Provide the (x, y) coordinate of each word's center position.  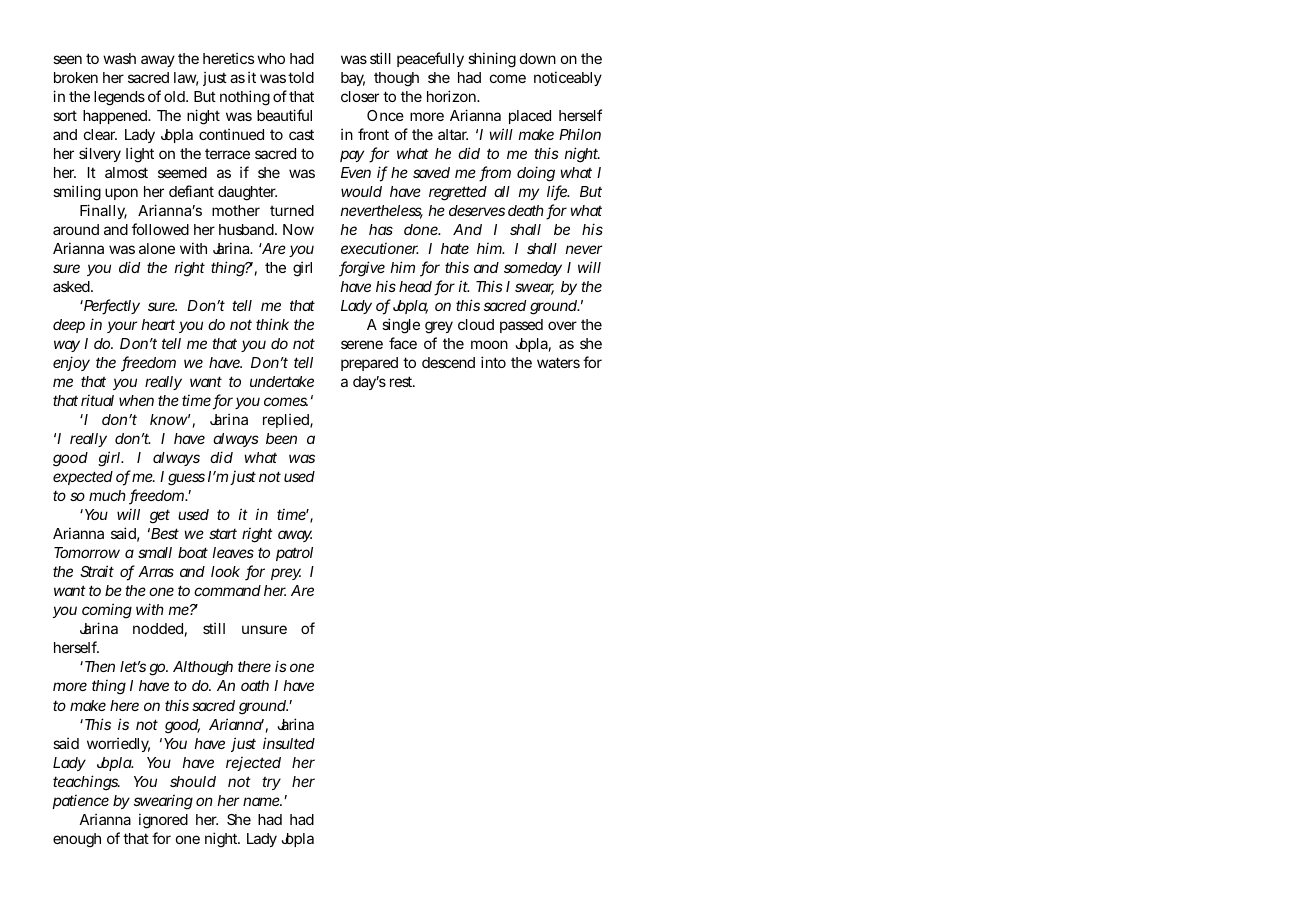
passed (521, 326)
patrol (294, 554)
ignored (163, 821)
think (272, 324)
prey (286, 574)
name (262, 801)
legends (119, 98)
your (122, 327)
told (301, 77)
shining (492, 60)
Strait (97, 571)
